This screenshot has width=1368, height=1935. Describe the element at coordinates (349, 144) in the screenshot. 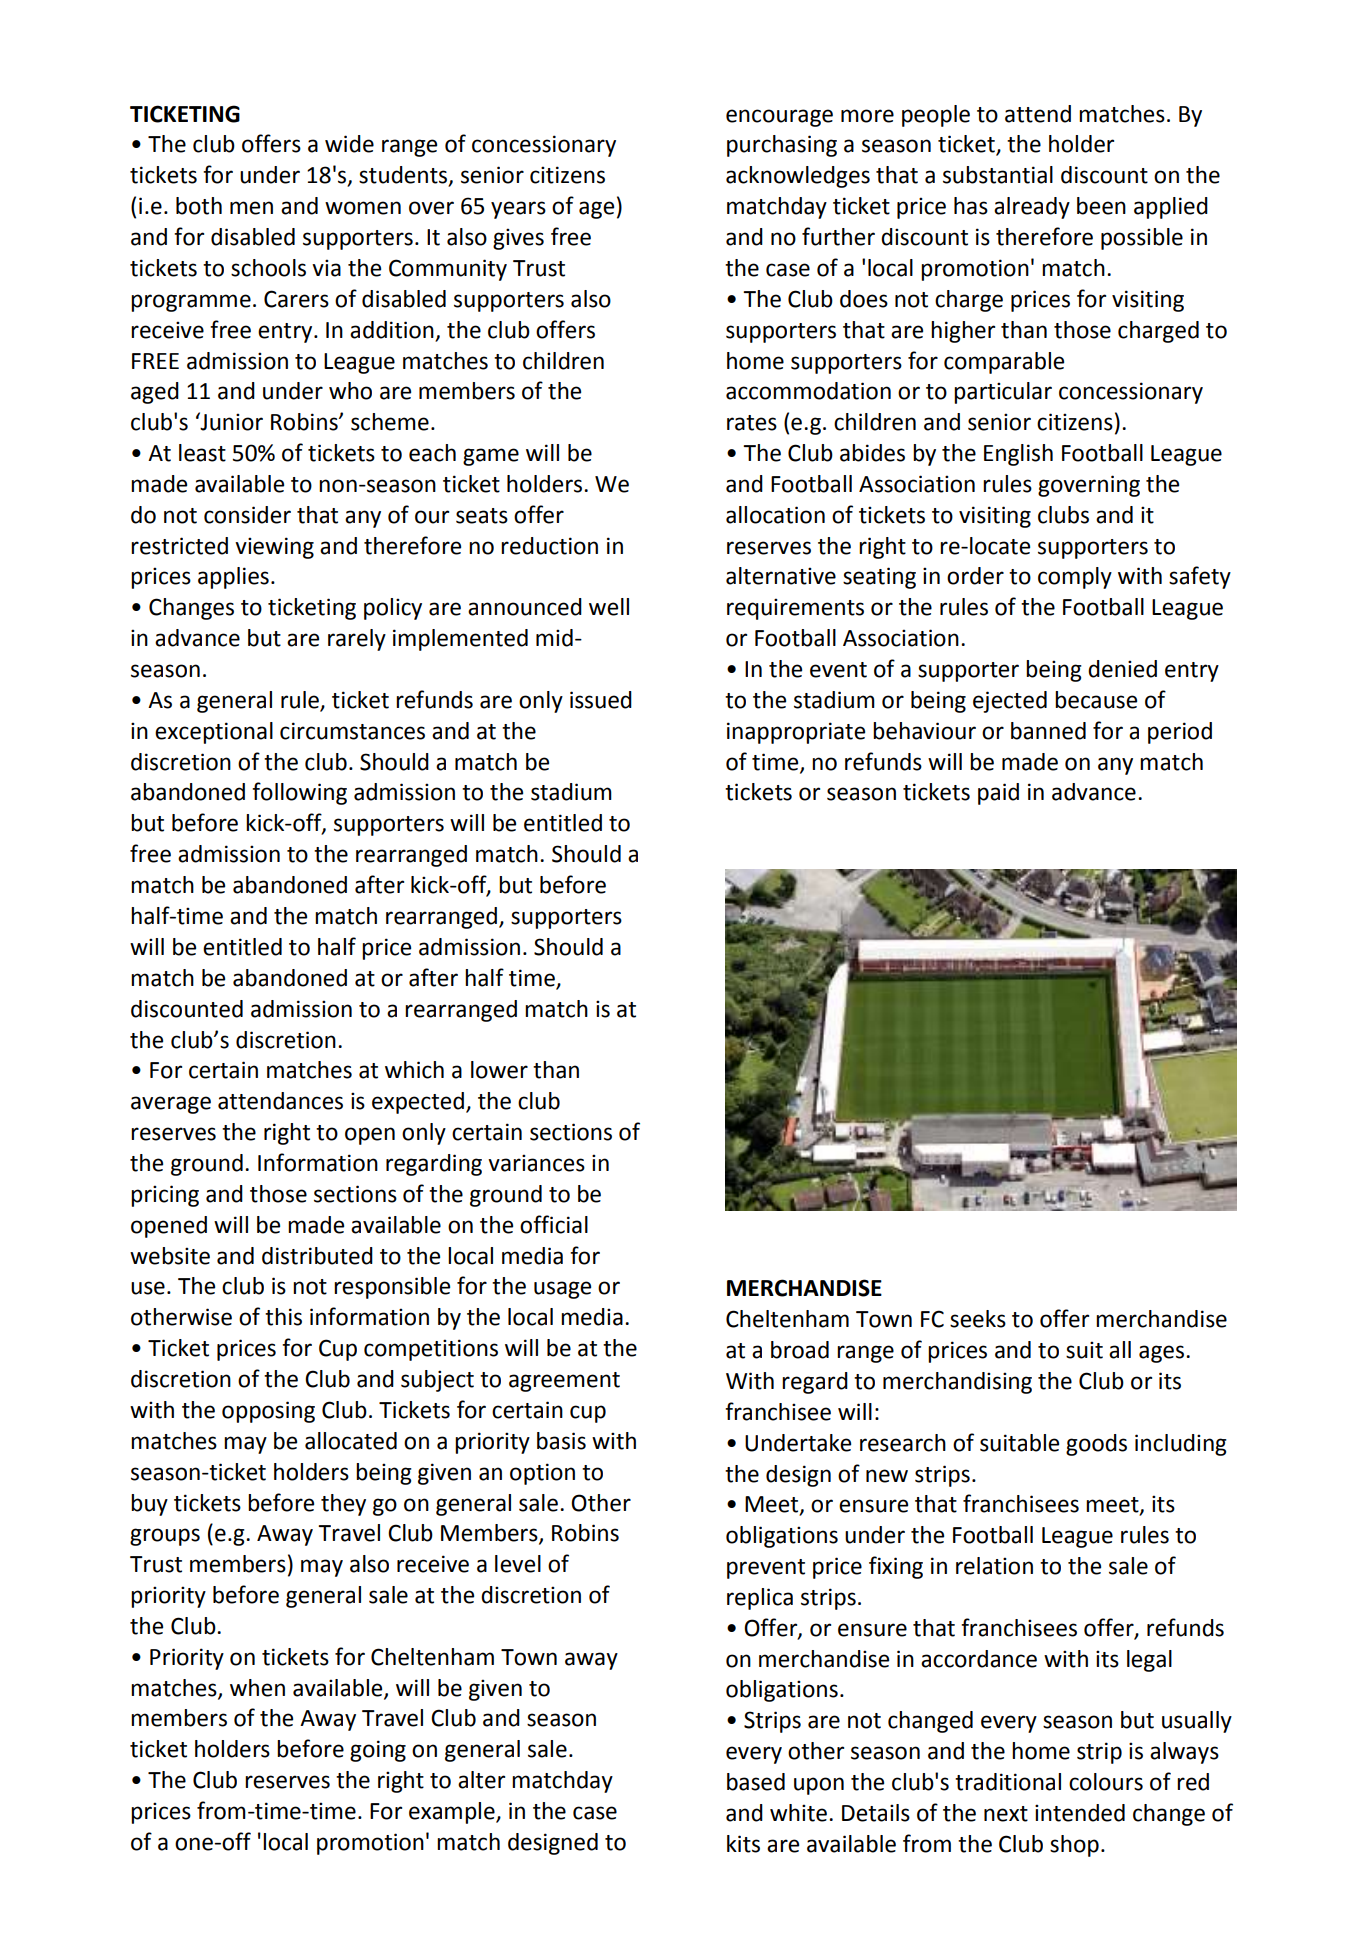

I see `wide` at that location.
